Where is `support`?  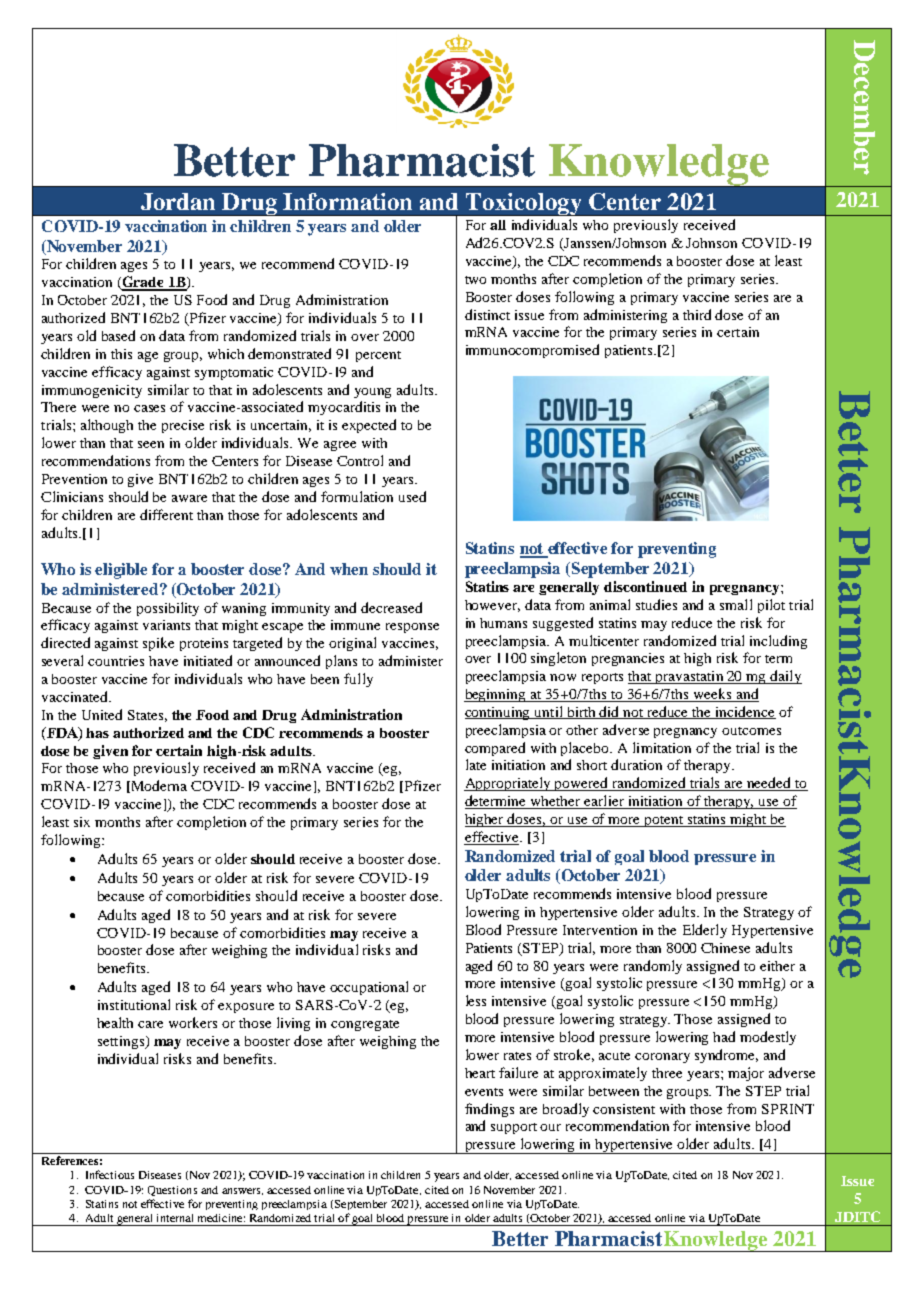
support is located at coordinates (514, 1128).
